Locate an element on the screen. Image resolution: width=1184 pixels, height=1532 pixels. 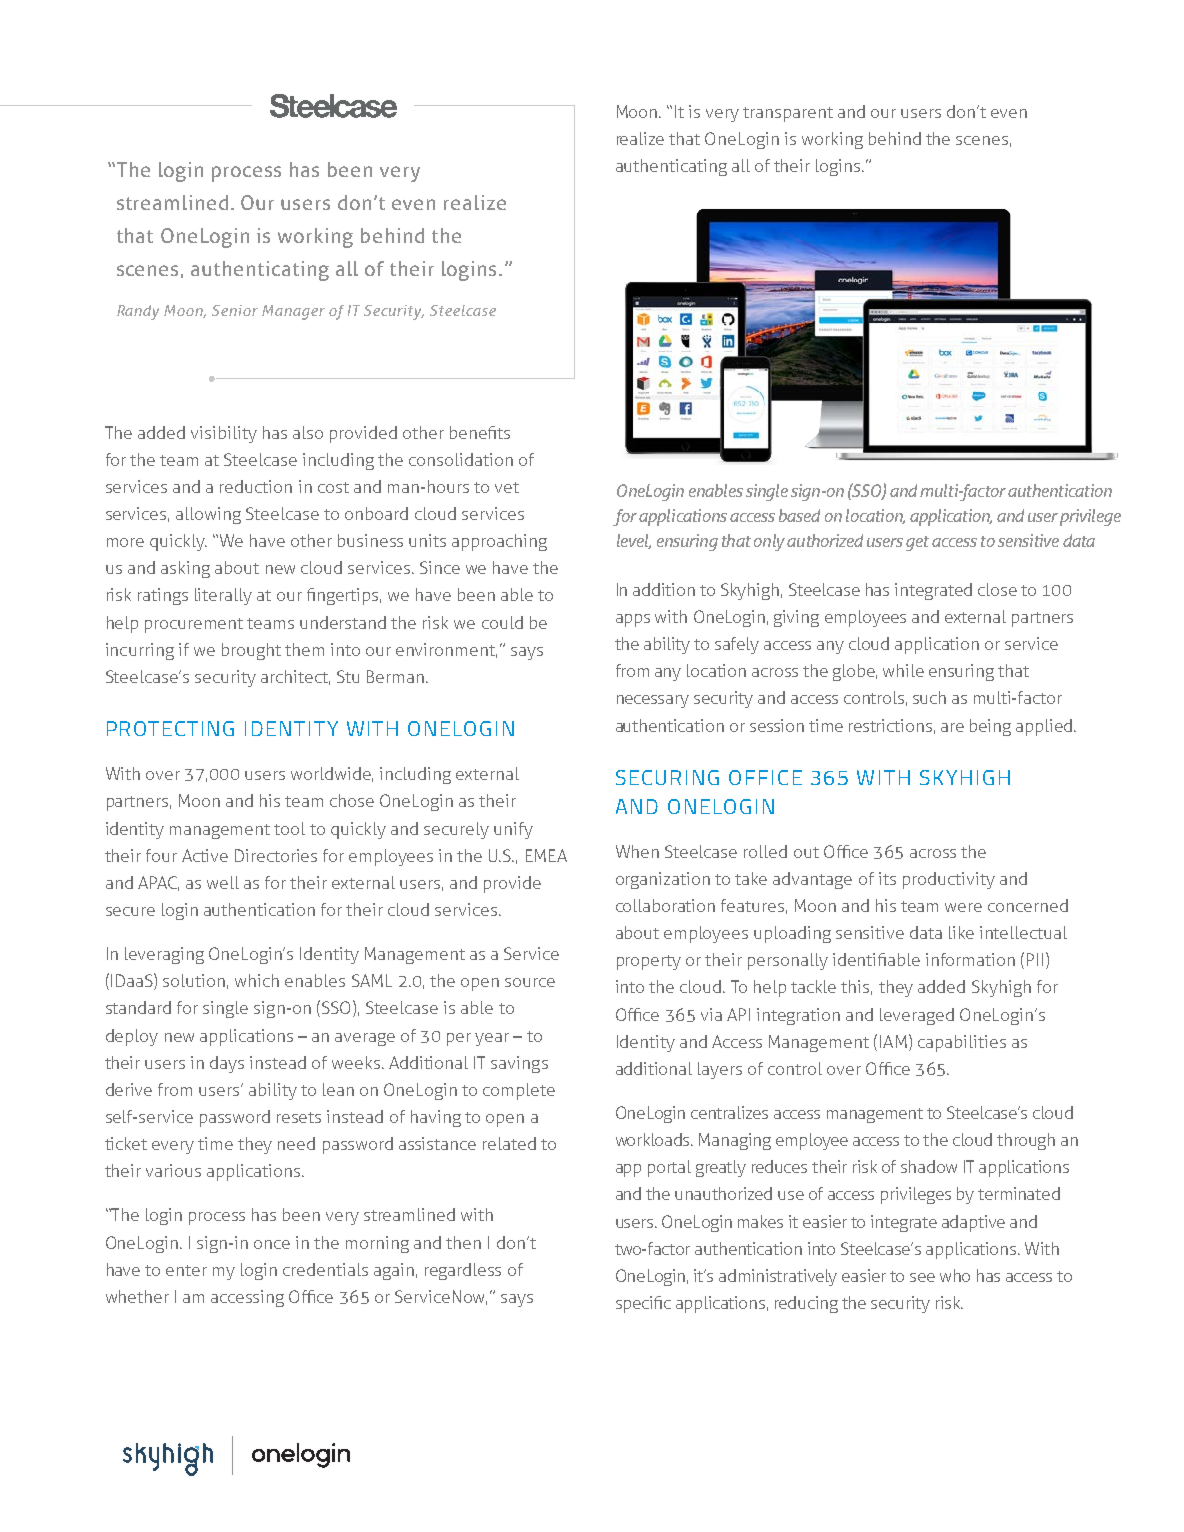
enter is located at coordinates (186, 1270).
